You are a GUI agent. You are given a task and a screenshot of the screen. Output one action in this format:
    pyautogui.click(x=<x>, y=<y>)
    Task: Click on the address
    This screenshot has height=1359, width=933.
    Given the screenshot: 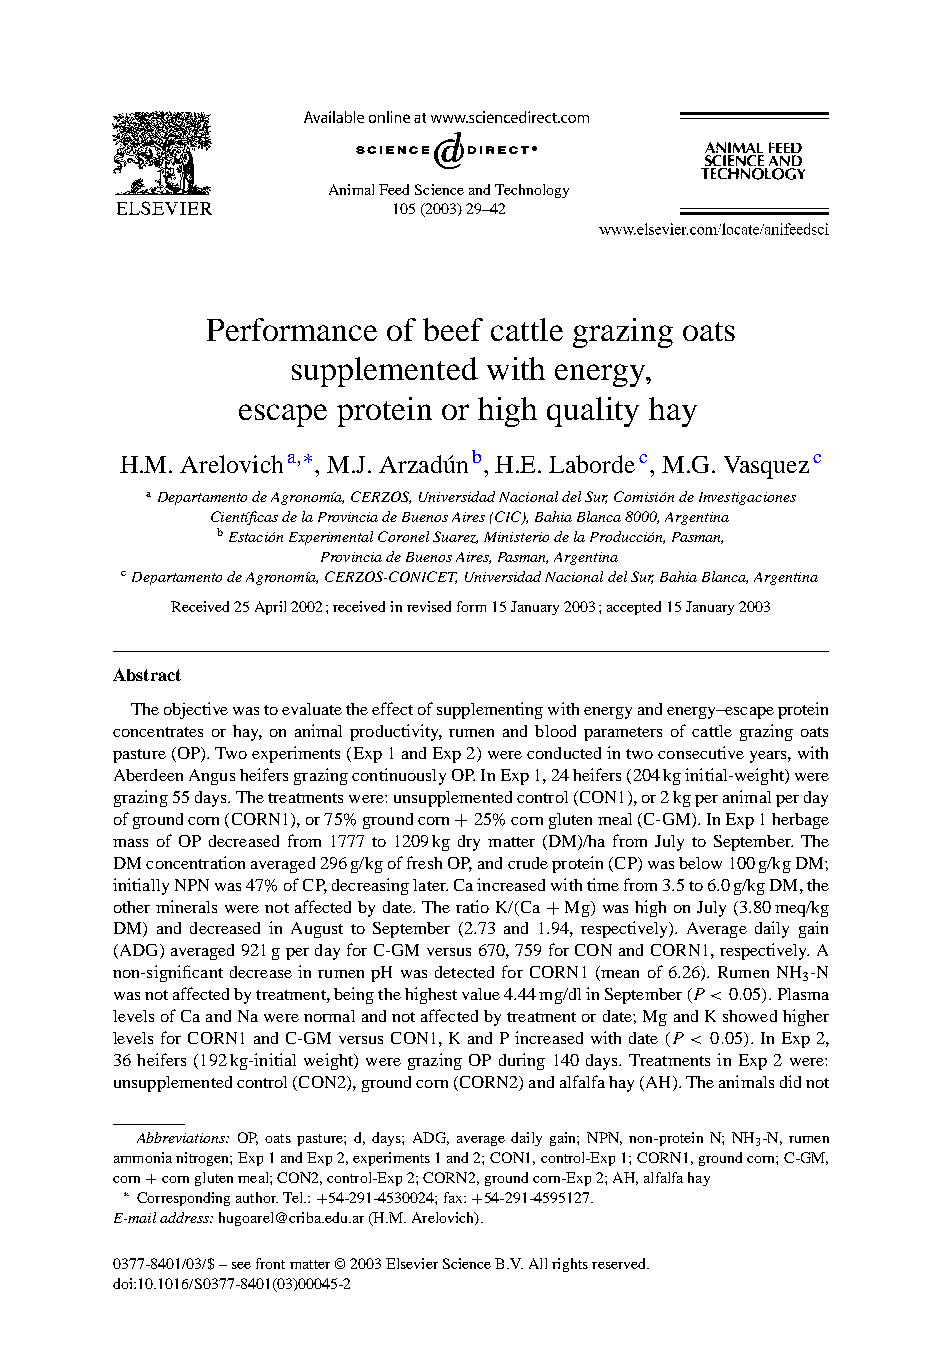 What is the action you would take?
    pyautogui.click(x=185, y=1217)
